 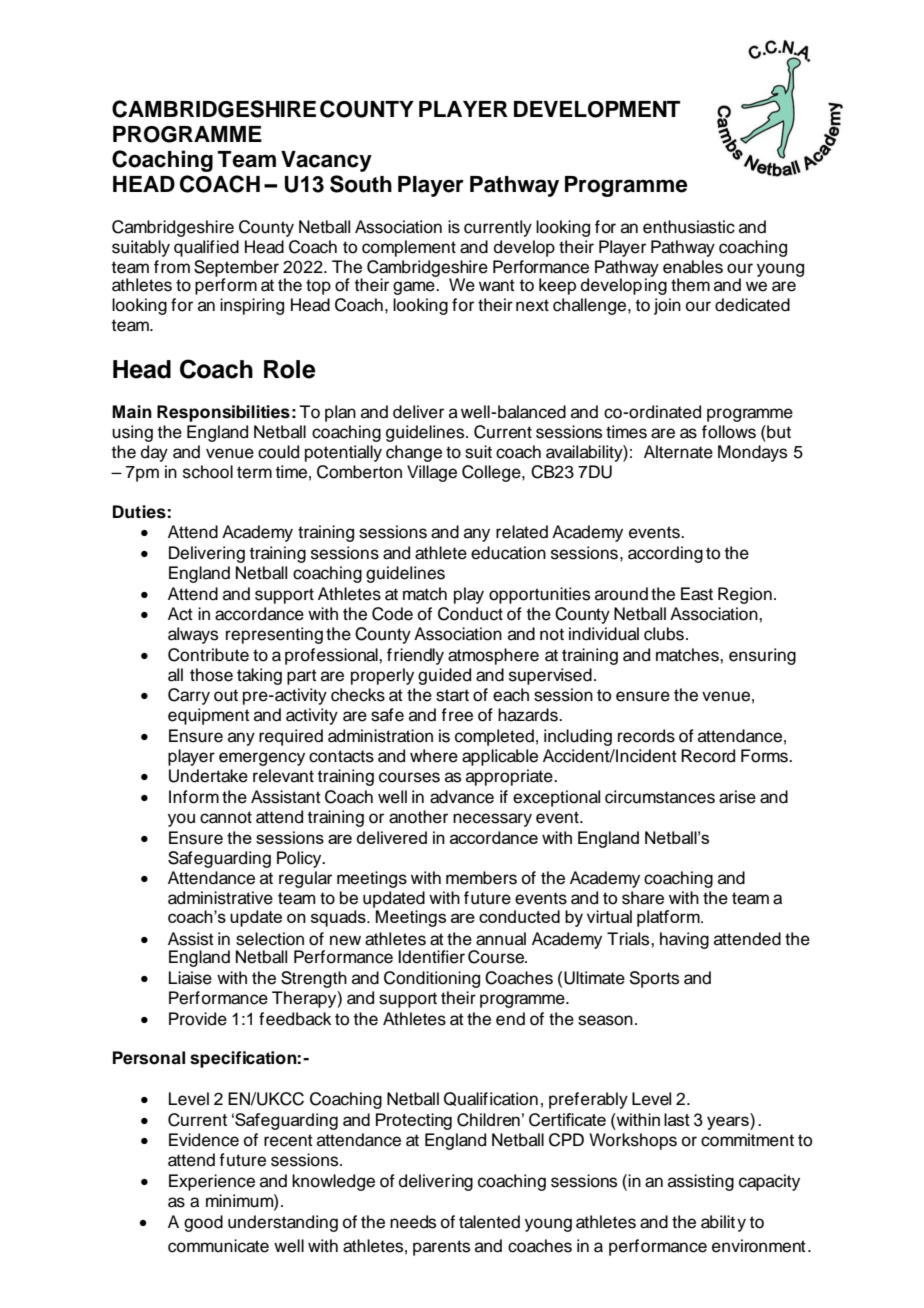 What do you see at coordinates (206, 248) in the screenshot?
I see `qualified` at bounding box center [206, 248].
